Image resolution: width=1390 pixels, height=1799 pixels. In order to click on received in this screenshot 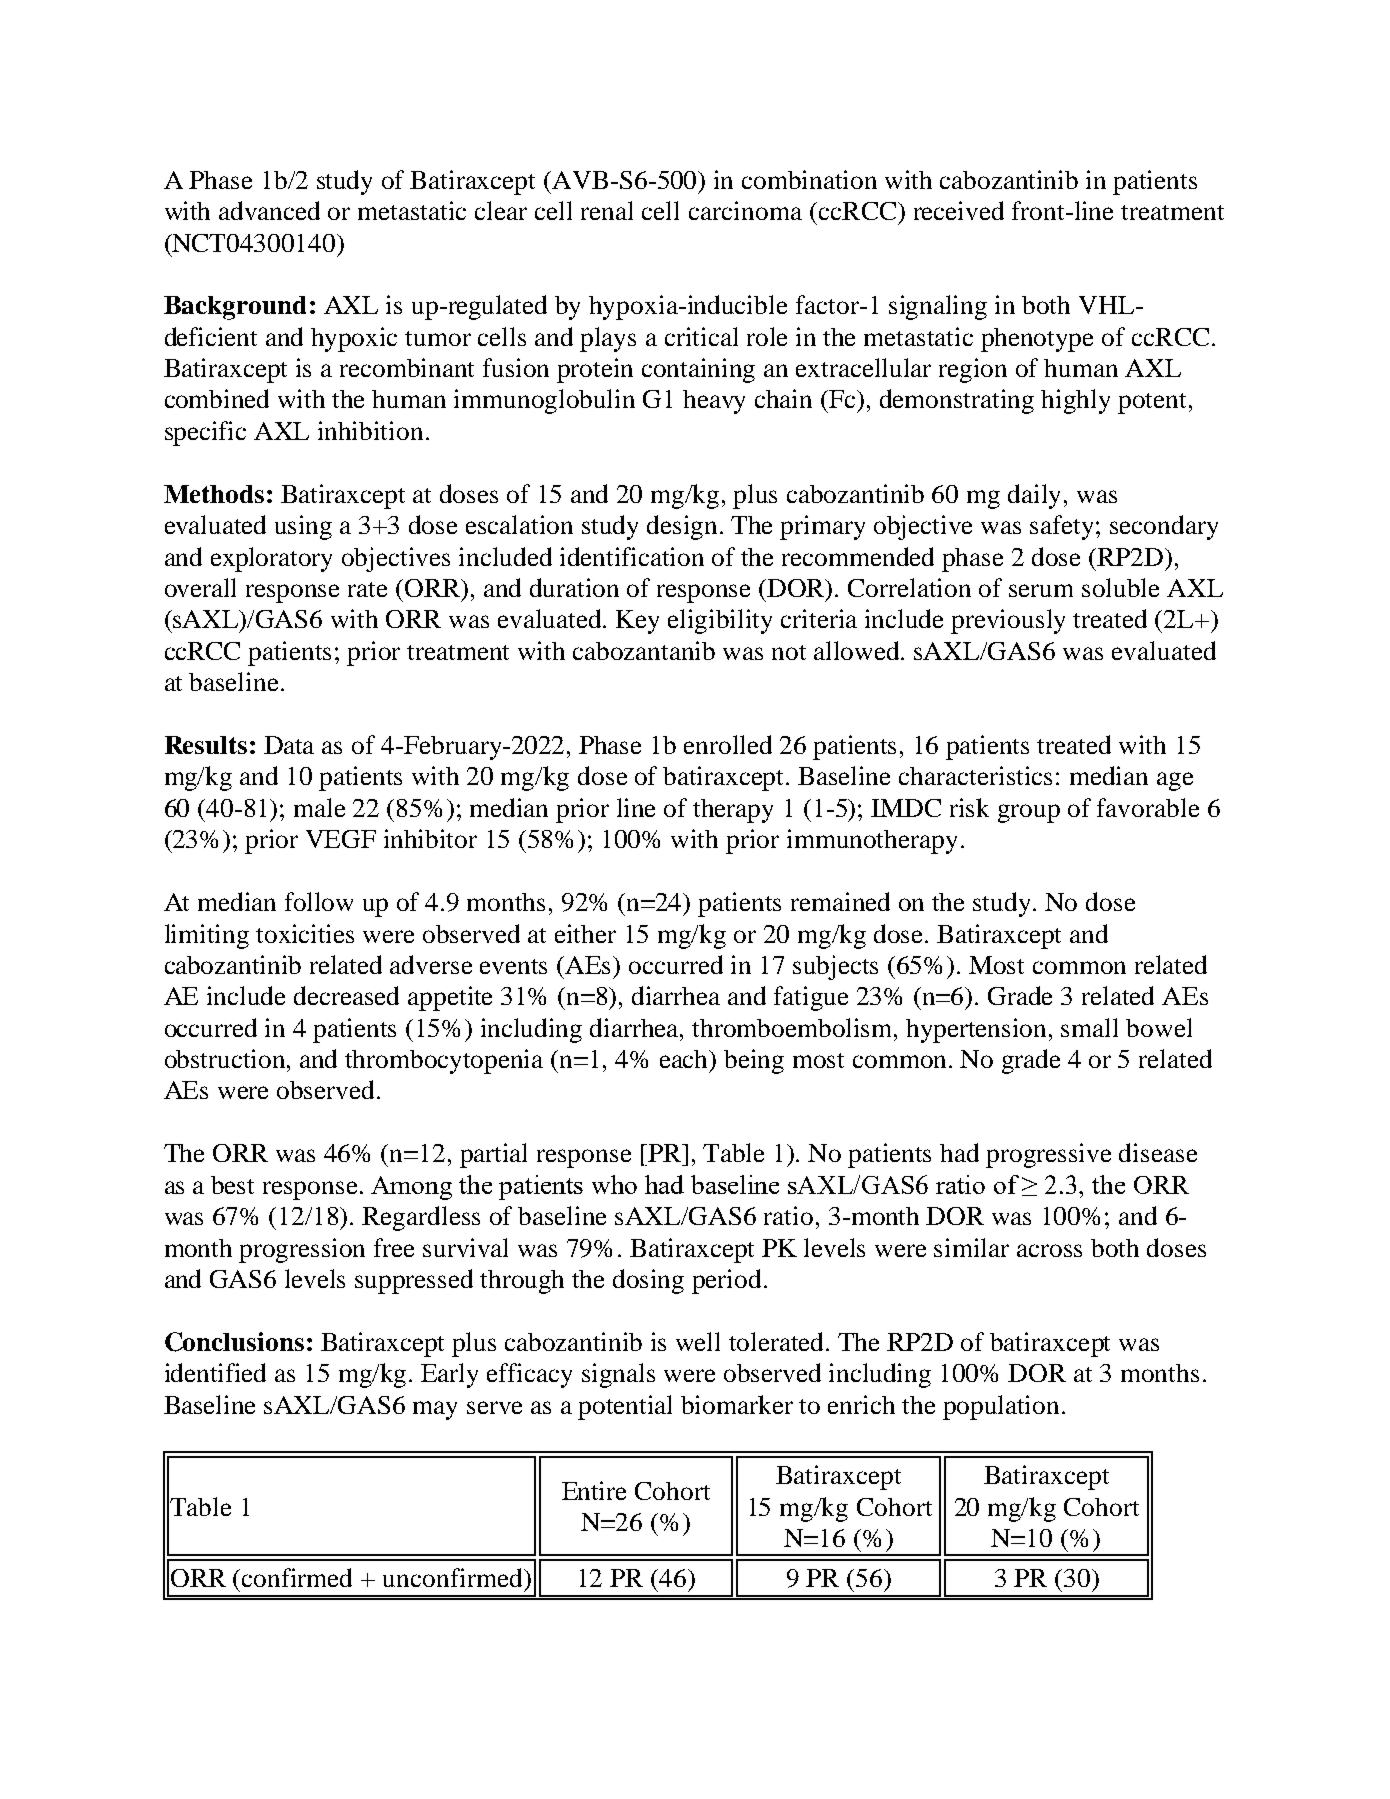, I will do `click(959, 210)`.
